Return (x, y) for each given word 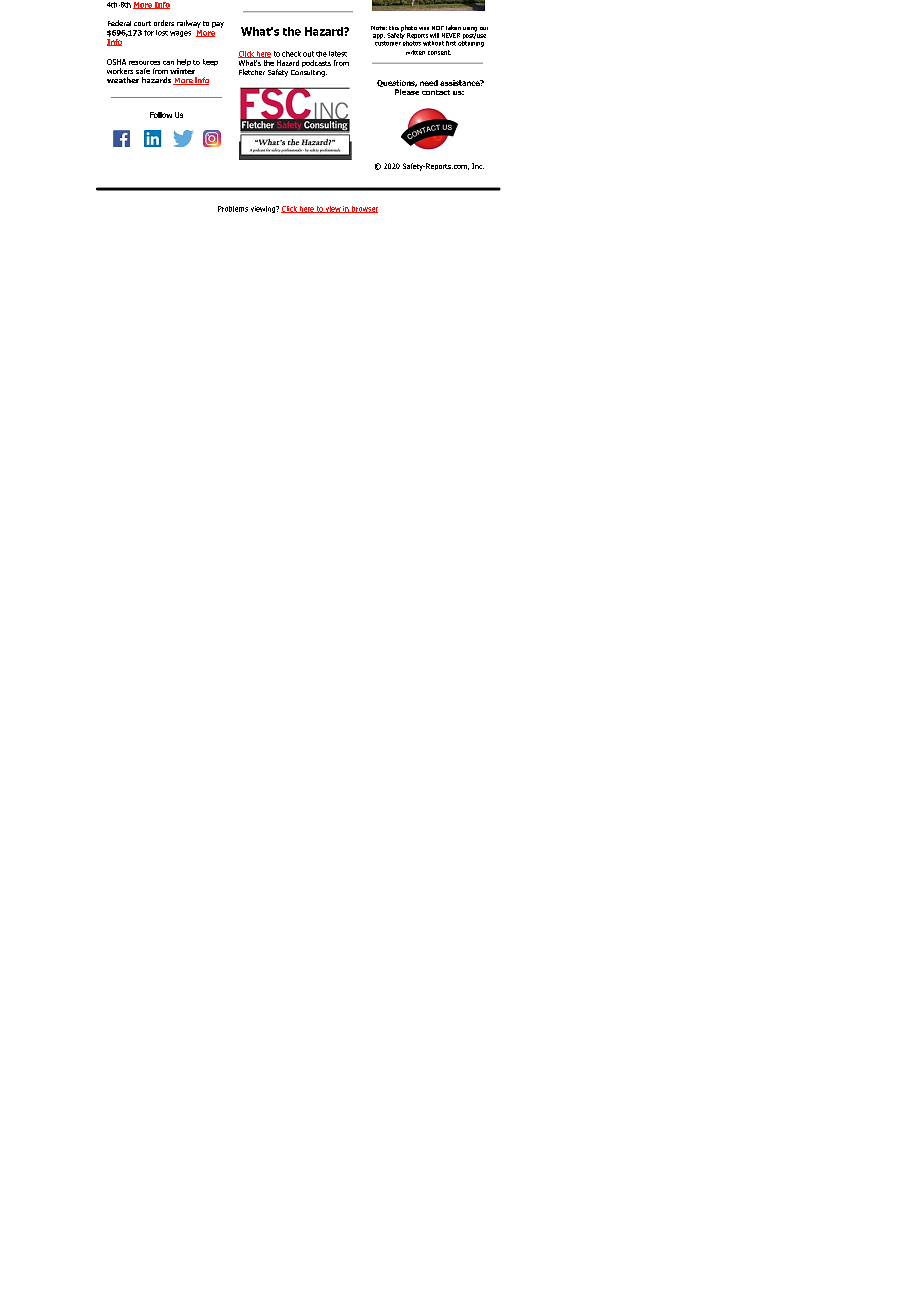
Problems (233, 209)
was (424, 28)
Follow (161, 115)
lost (162, 33)
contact (436, 92)
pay (218, 25)
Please (407, 92)
